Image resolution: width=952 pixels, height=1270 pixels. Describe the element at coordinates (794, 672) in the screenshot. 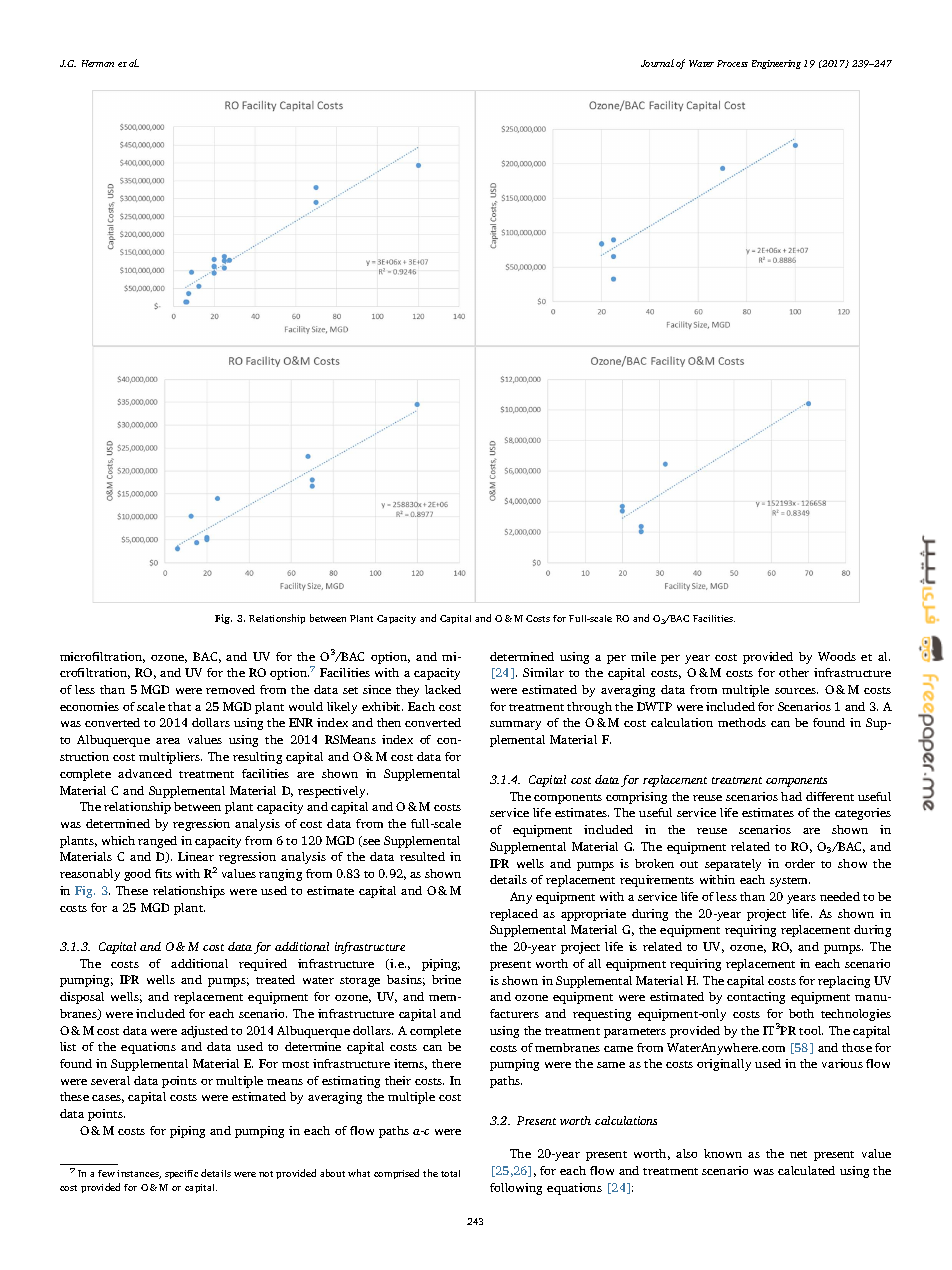

I see `other` at that location.
